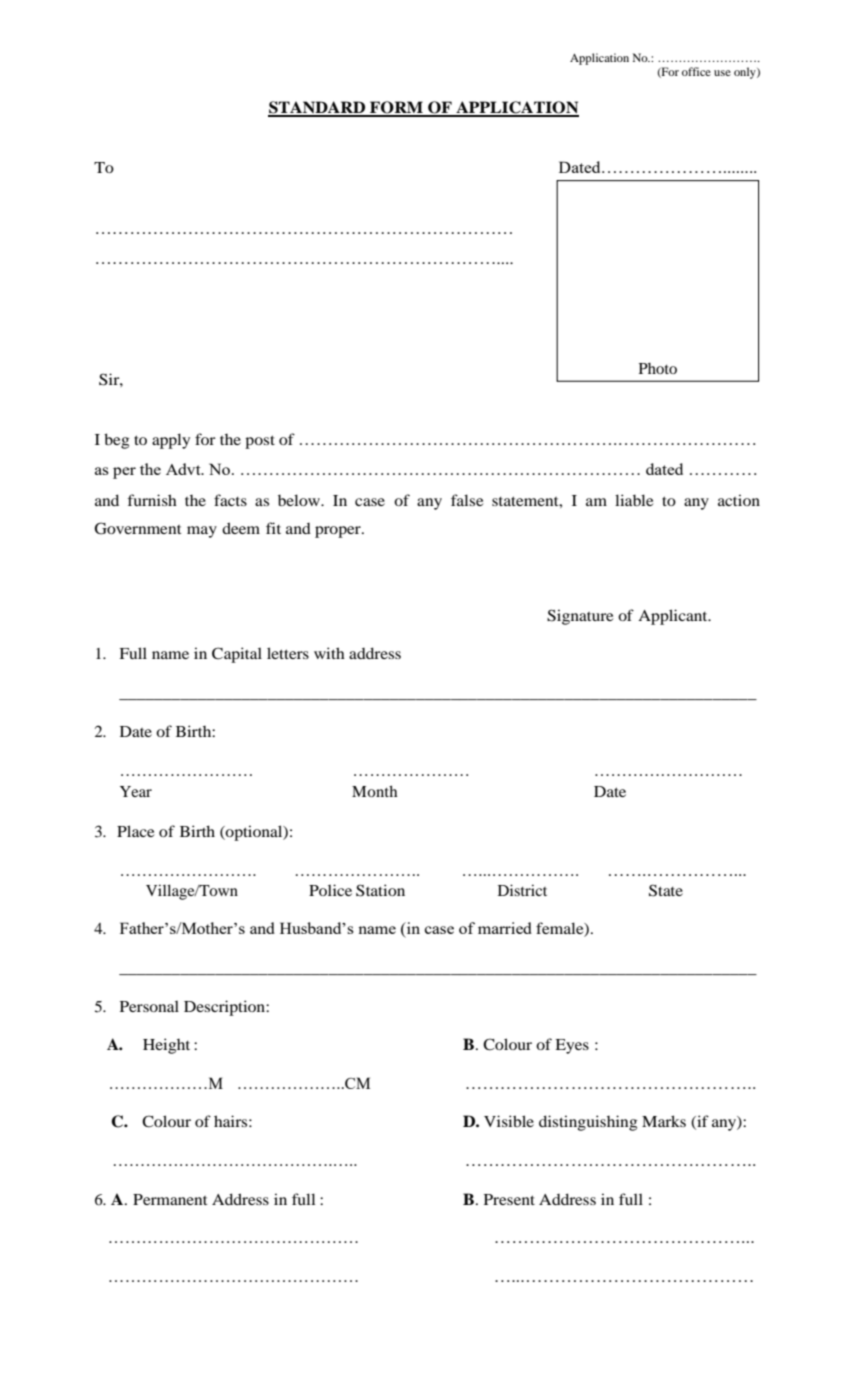 The image size is (849, 1400). Describe the element at coordinates (674, 617) in the document. I see `Applicant` at that location.
